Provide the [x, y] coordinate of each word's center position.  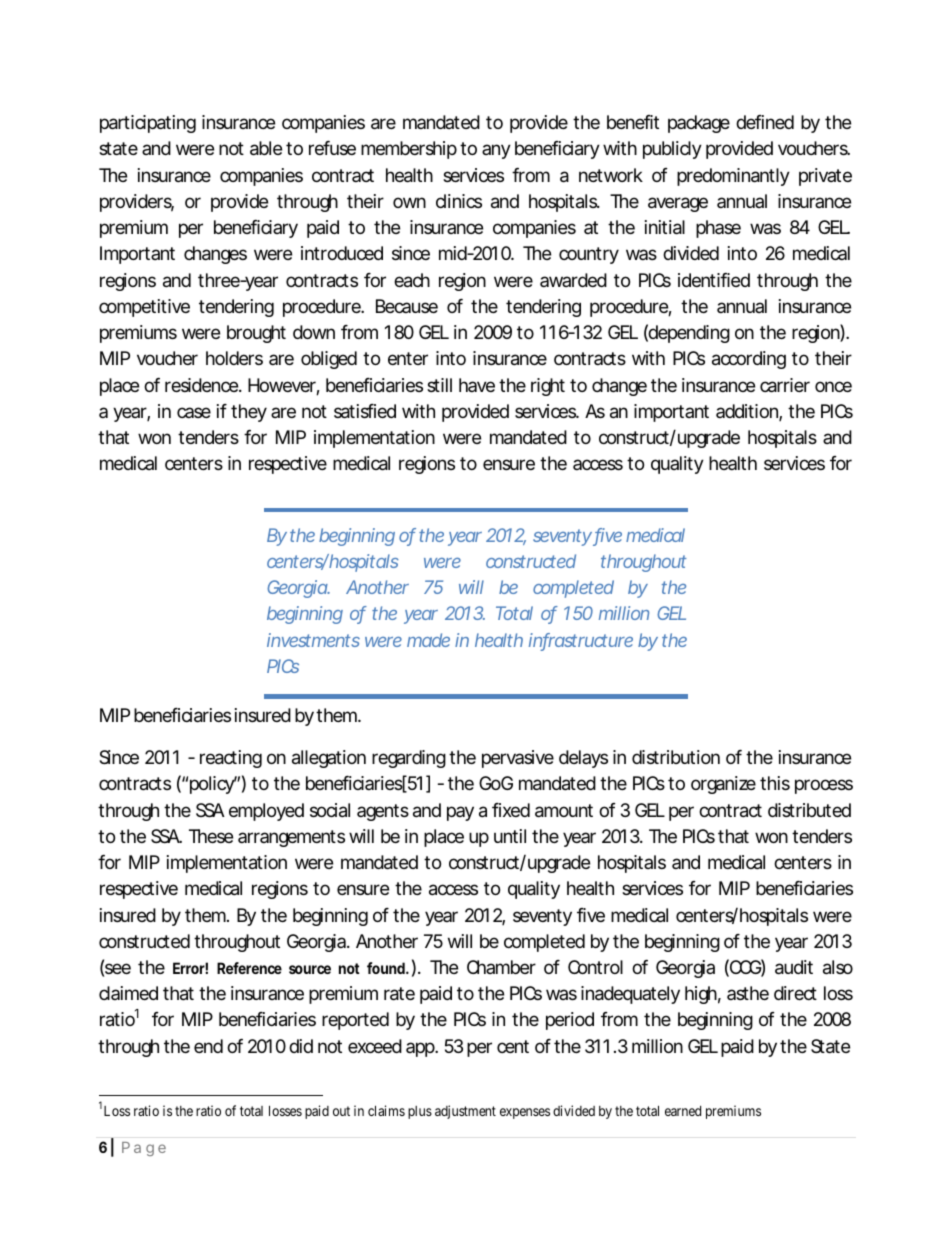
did [301, 1046]
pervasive [518, 759]
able [266, 148]
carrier [785, 385]
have [477, 385]
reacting [231, 759]
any [496, 151]
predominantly [733, 177]
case [194, 412]
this [775, 783]
